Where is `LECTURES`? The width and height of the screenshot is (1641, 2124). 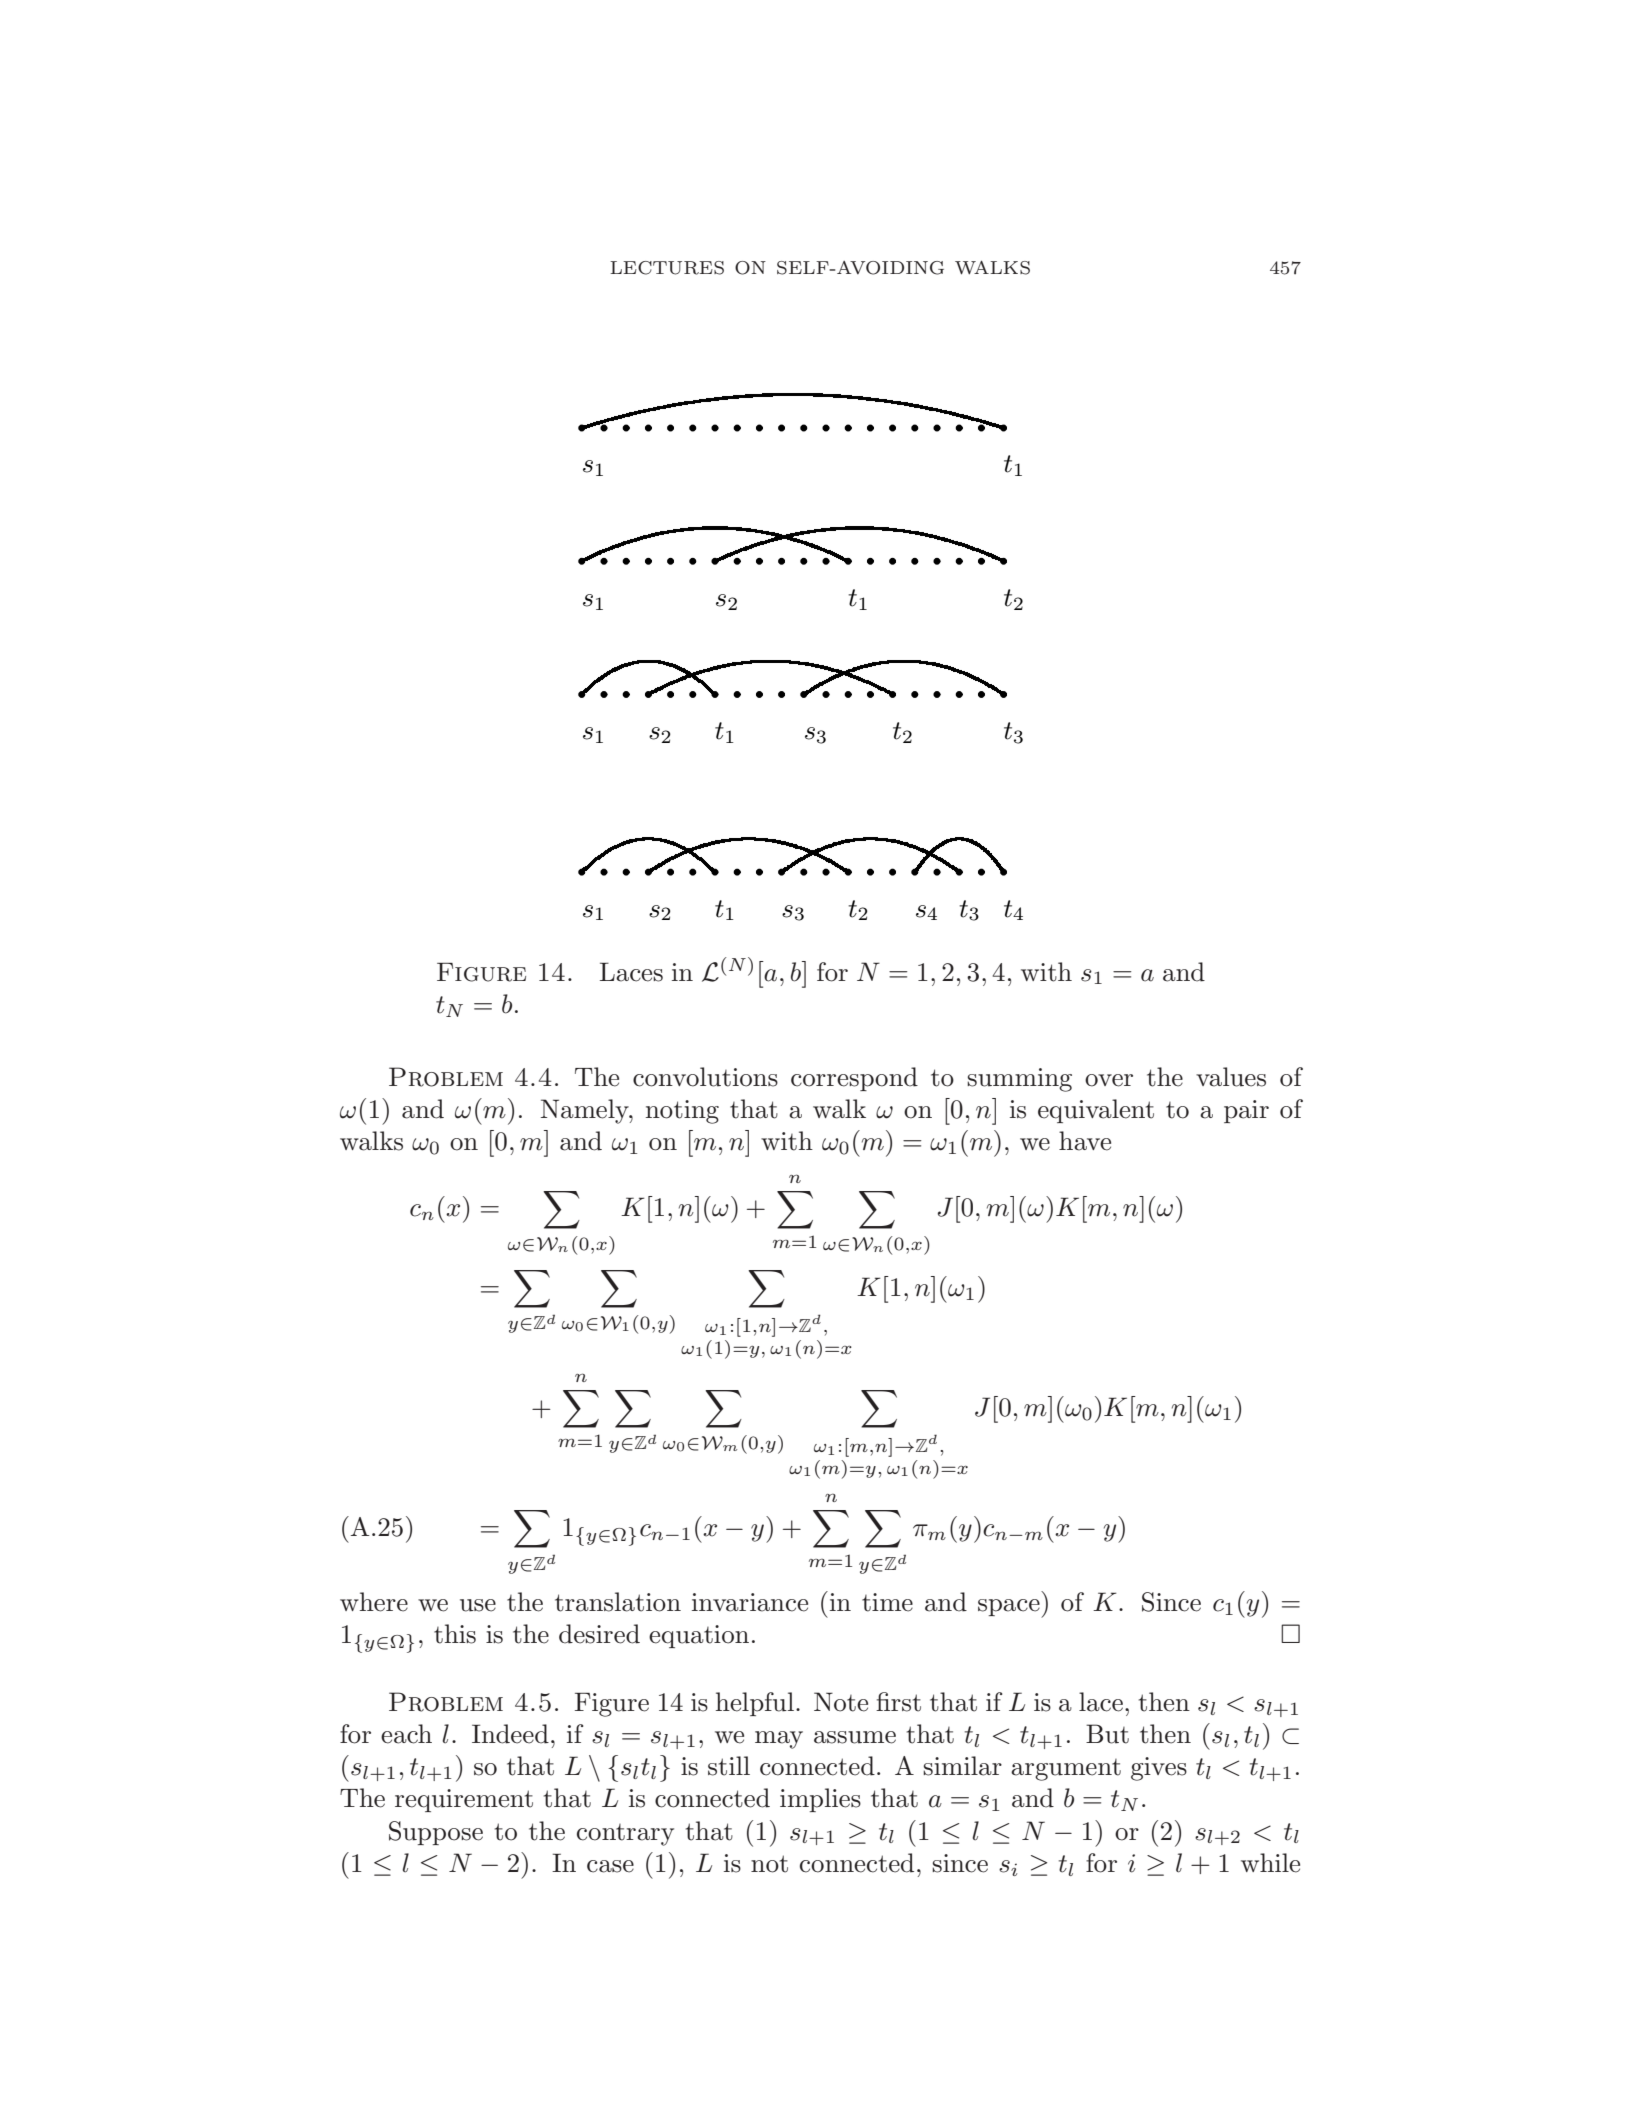 LECTURES is located at coordinates (667, 268).
